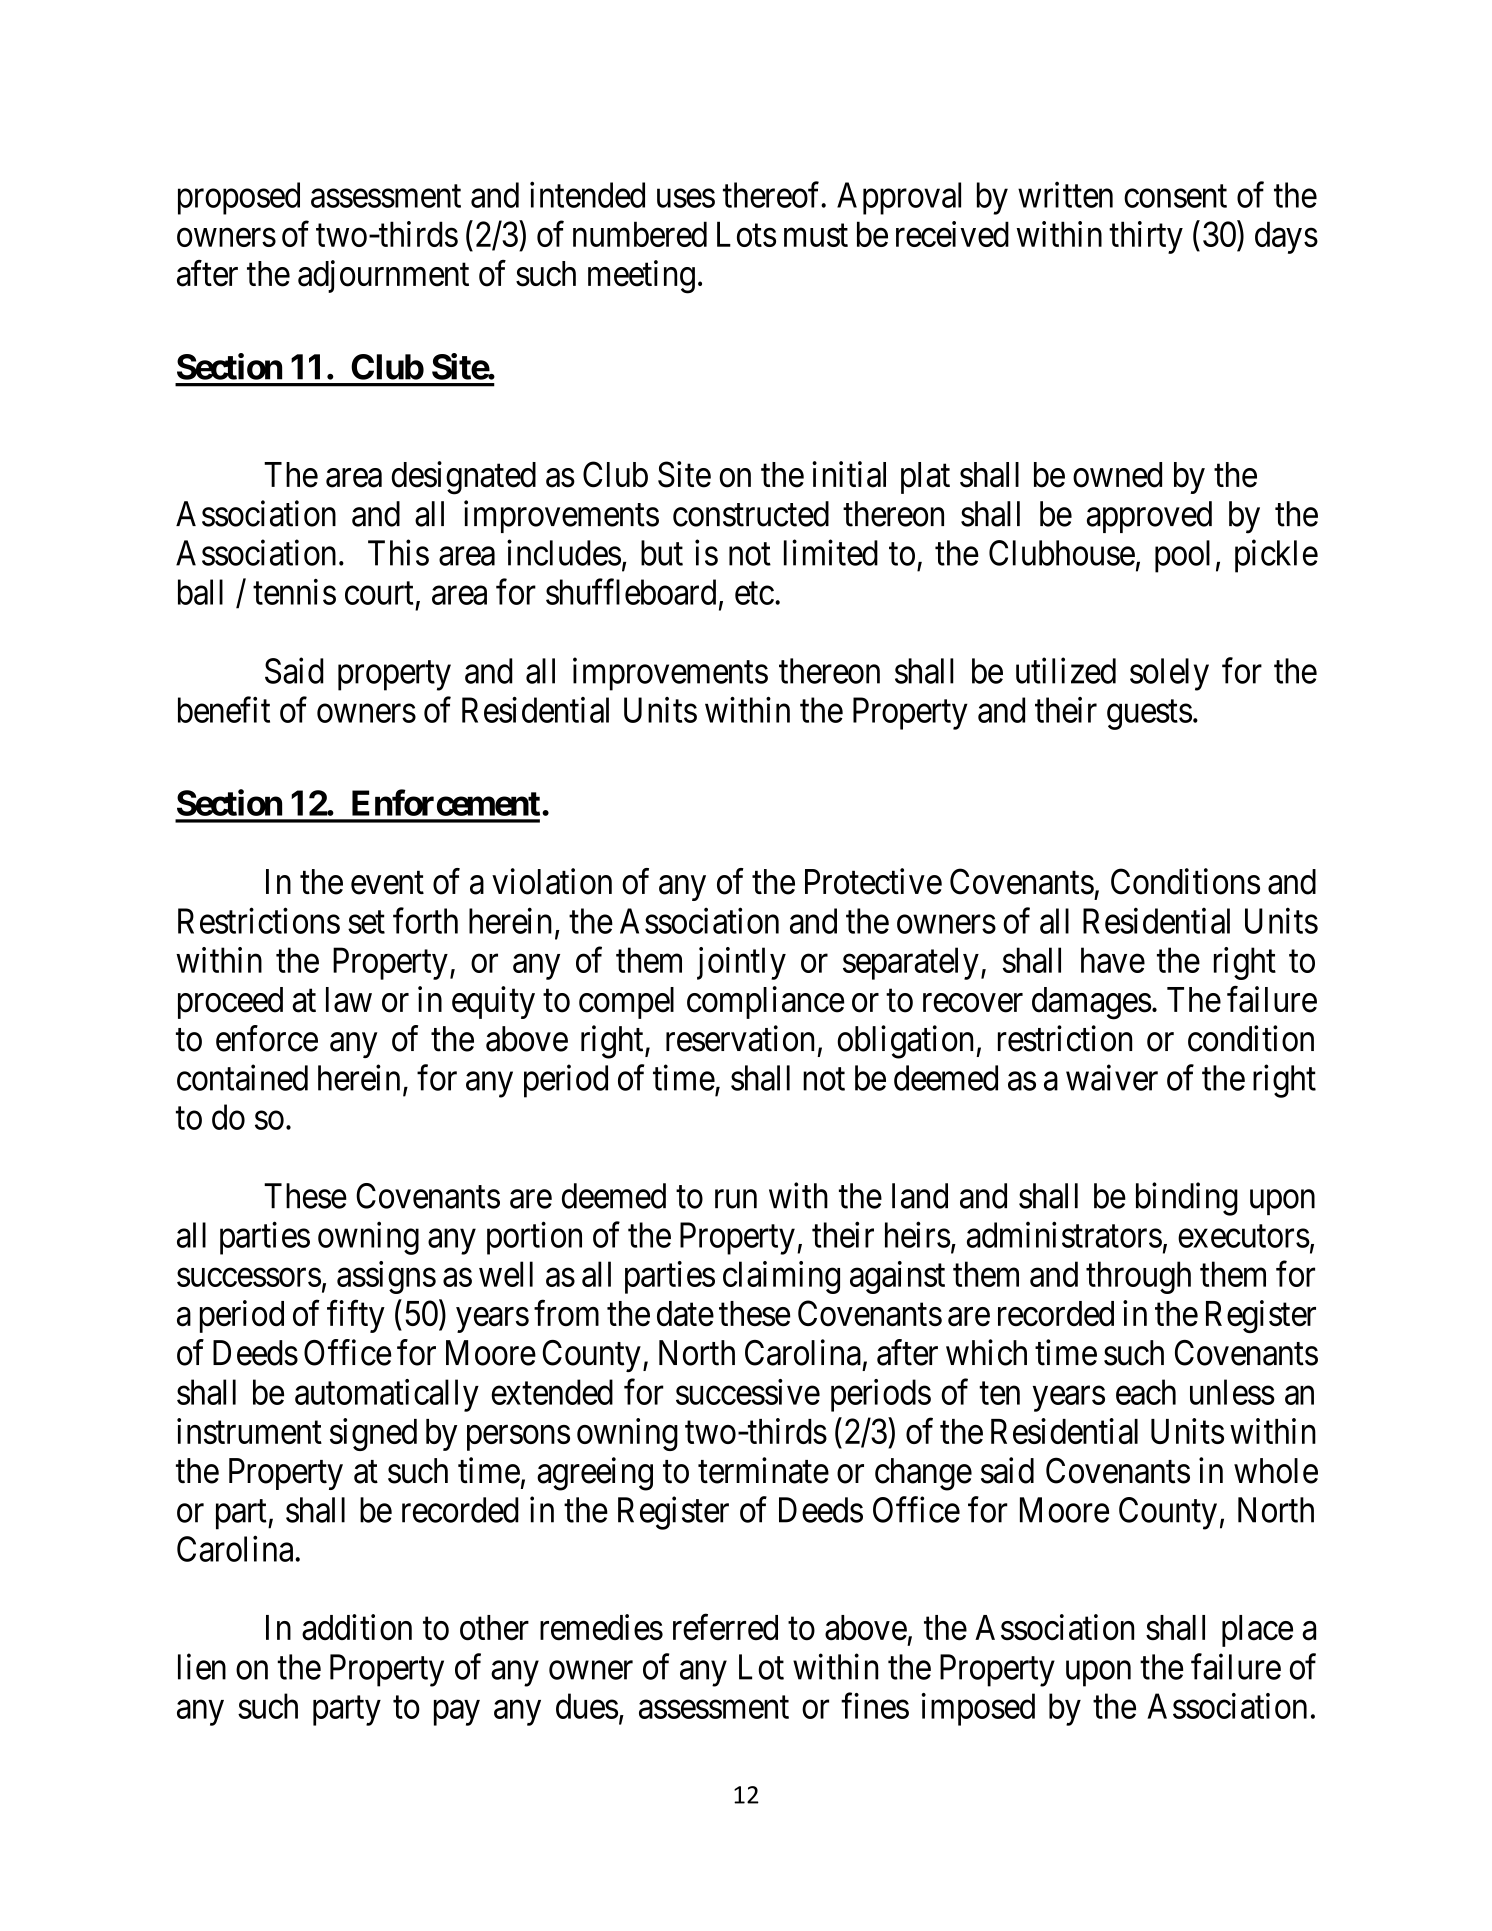 This document has height=1931, width=1492. Describe the element at coordinates (751, 514) in the document. I see `constructed` at that location.
